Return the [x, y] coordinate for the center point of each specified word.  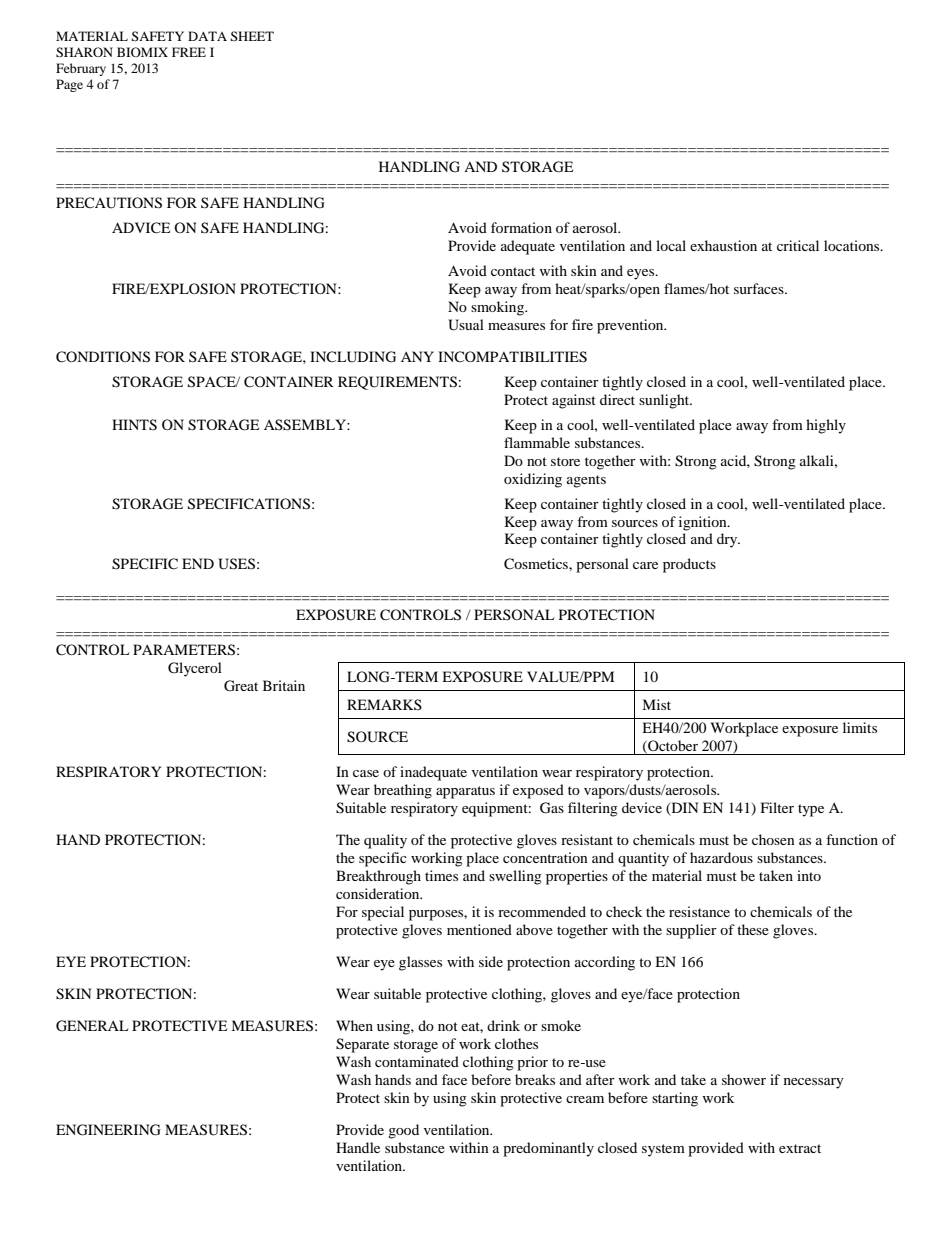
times [441, 875]
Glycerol [195, 669]
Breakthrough [378, 877]
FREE [189, 52]
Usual [466, 325]
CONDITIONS [103, 357]
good [403, 1131]
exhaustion [723, 245]
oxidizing [533, 480]
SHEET [252, 36]
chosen [773, 839]
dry [728, 540]
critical [798, 245]
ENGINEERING [108, 1130]
